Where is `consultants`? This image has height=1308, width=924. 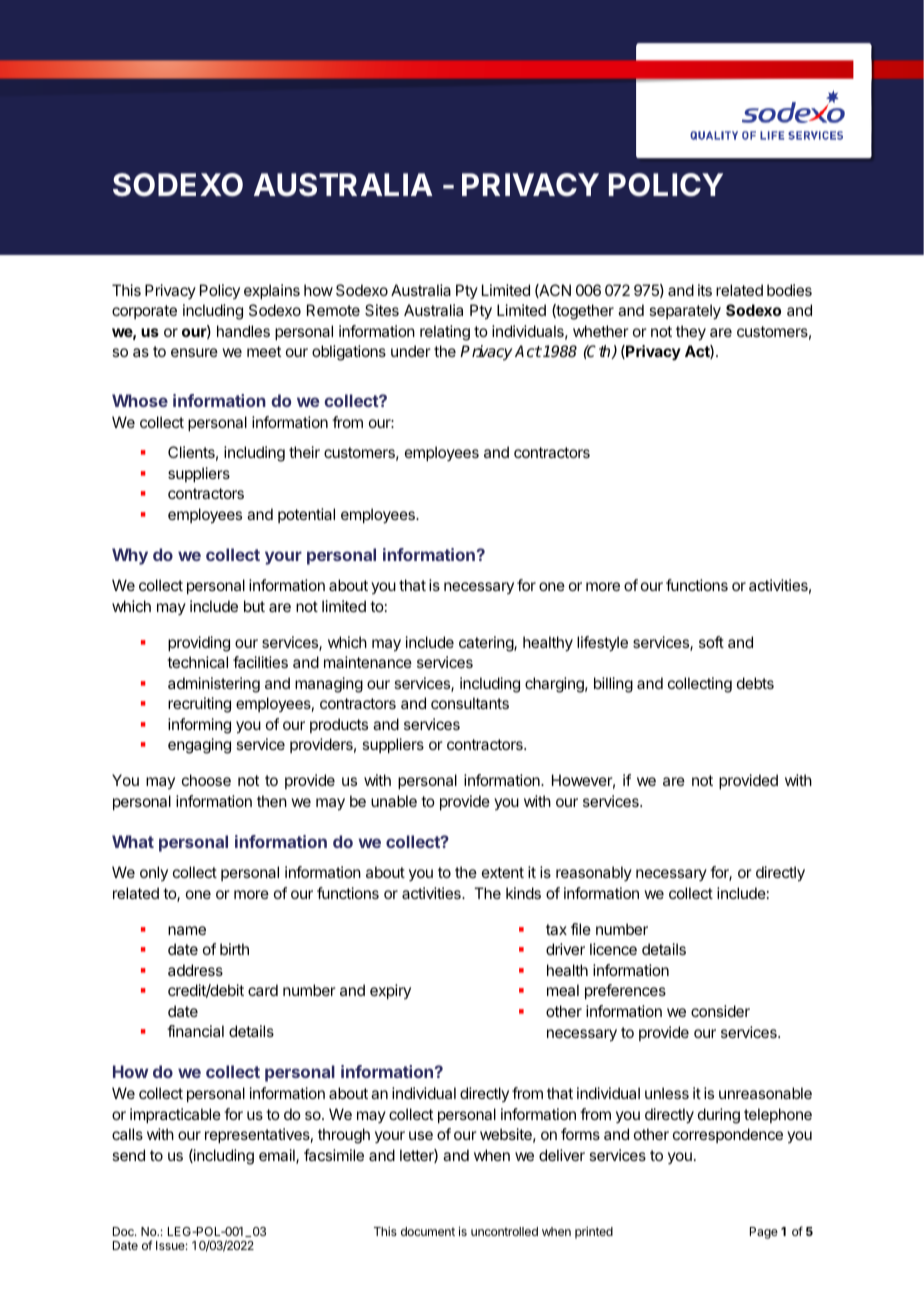
consultants is located at coordinates (470, 703).
